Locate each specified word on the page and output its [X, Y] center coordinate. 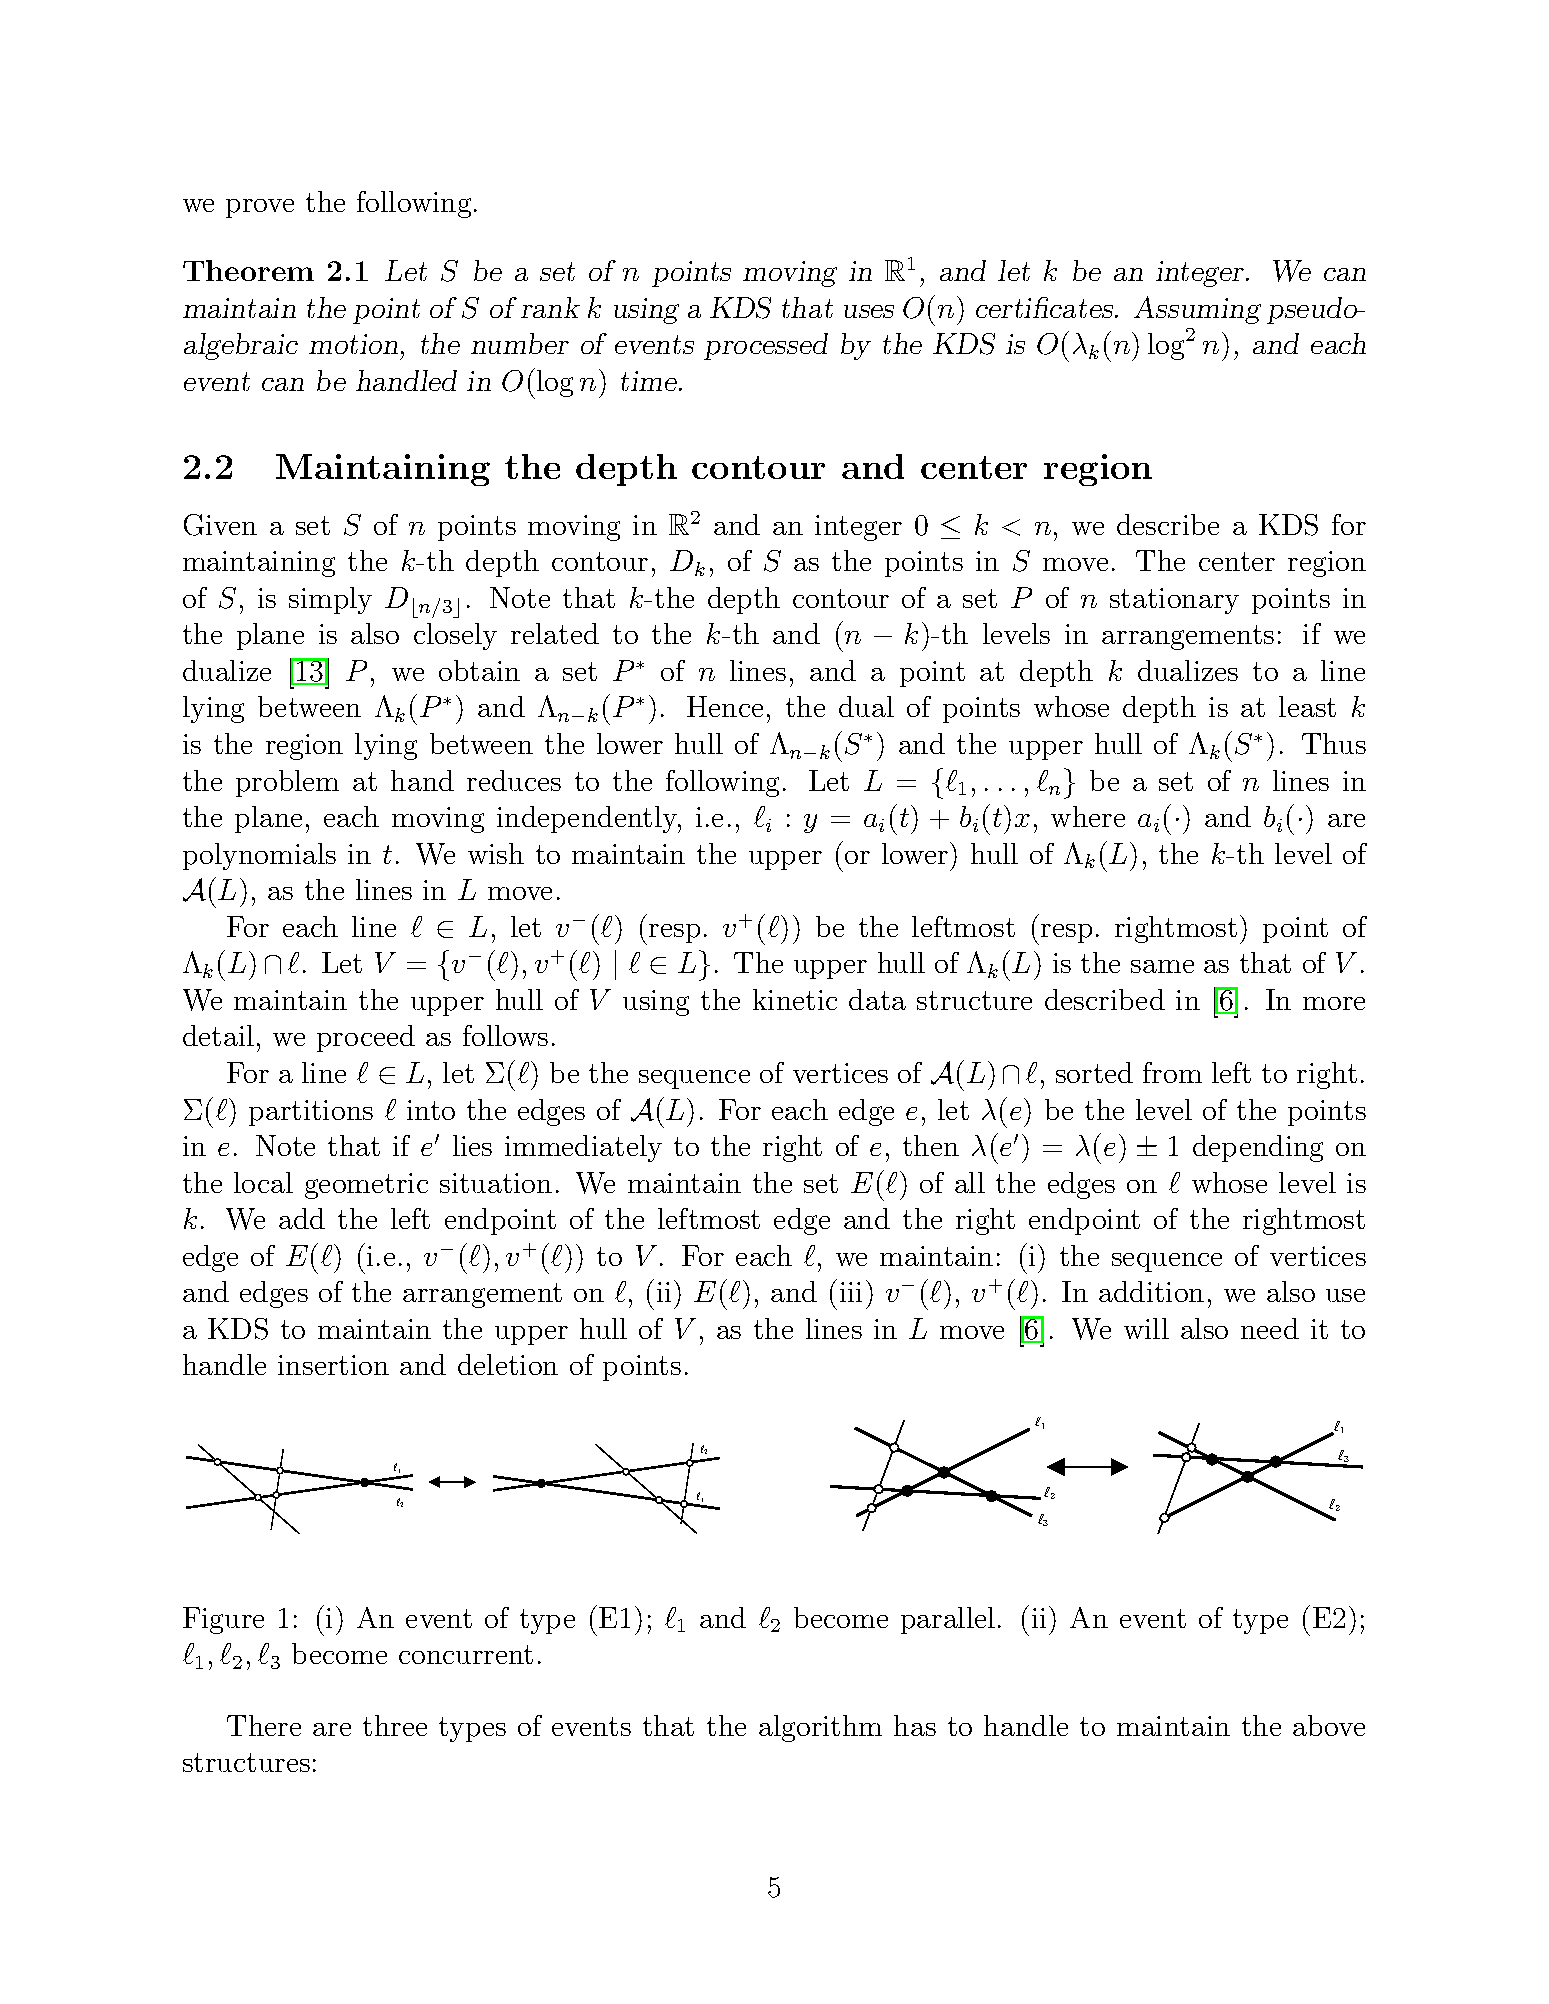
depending [1258, 1148]
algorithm [820, 1728]
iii [851, 1292]
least [1307, 706]
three [395, 1725]
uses [869, 311]
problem [287, 783]
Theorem [248, 270]
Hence [725, 706]
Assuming [1197, 310]
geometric [366, 1186]
